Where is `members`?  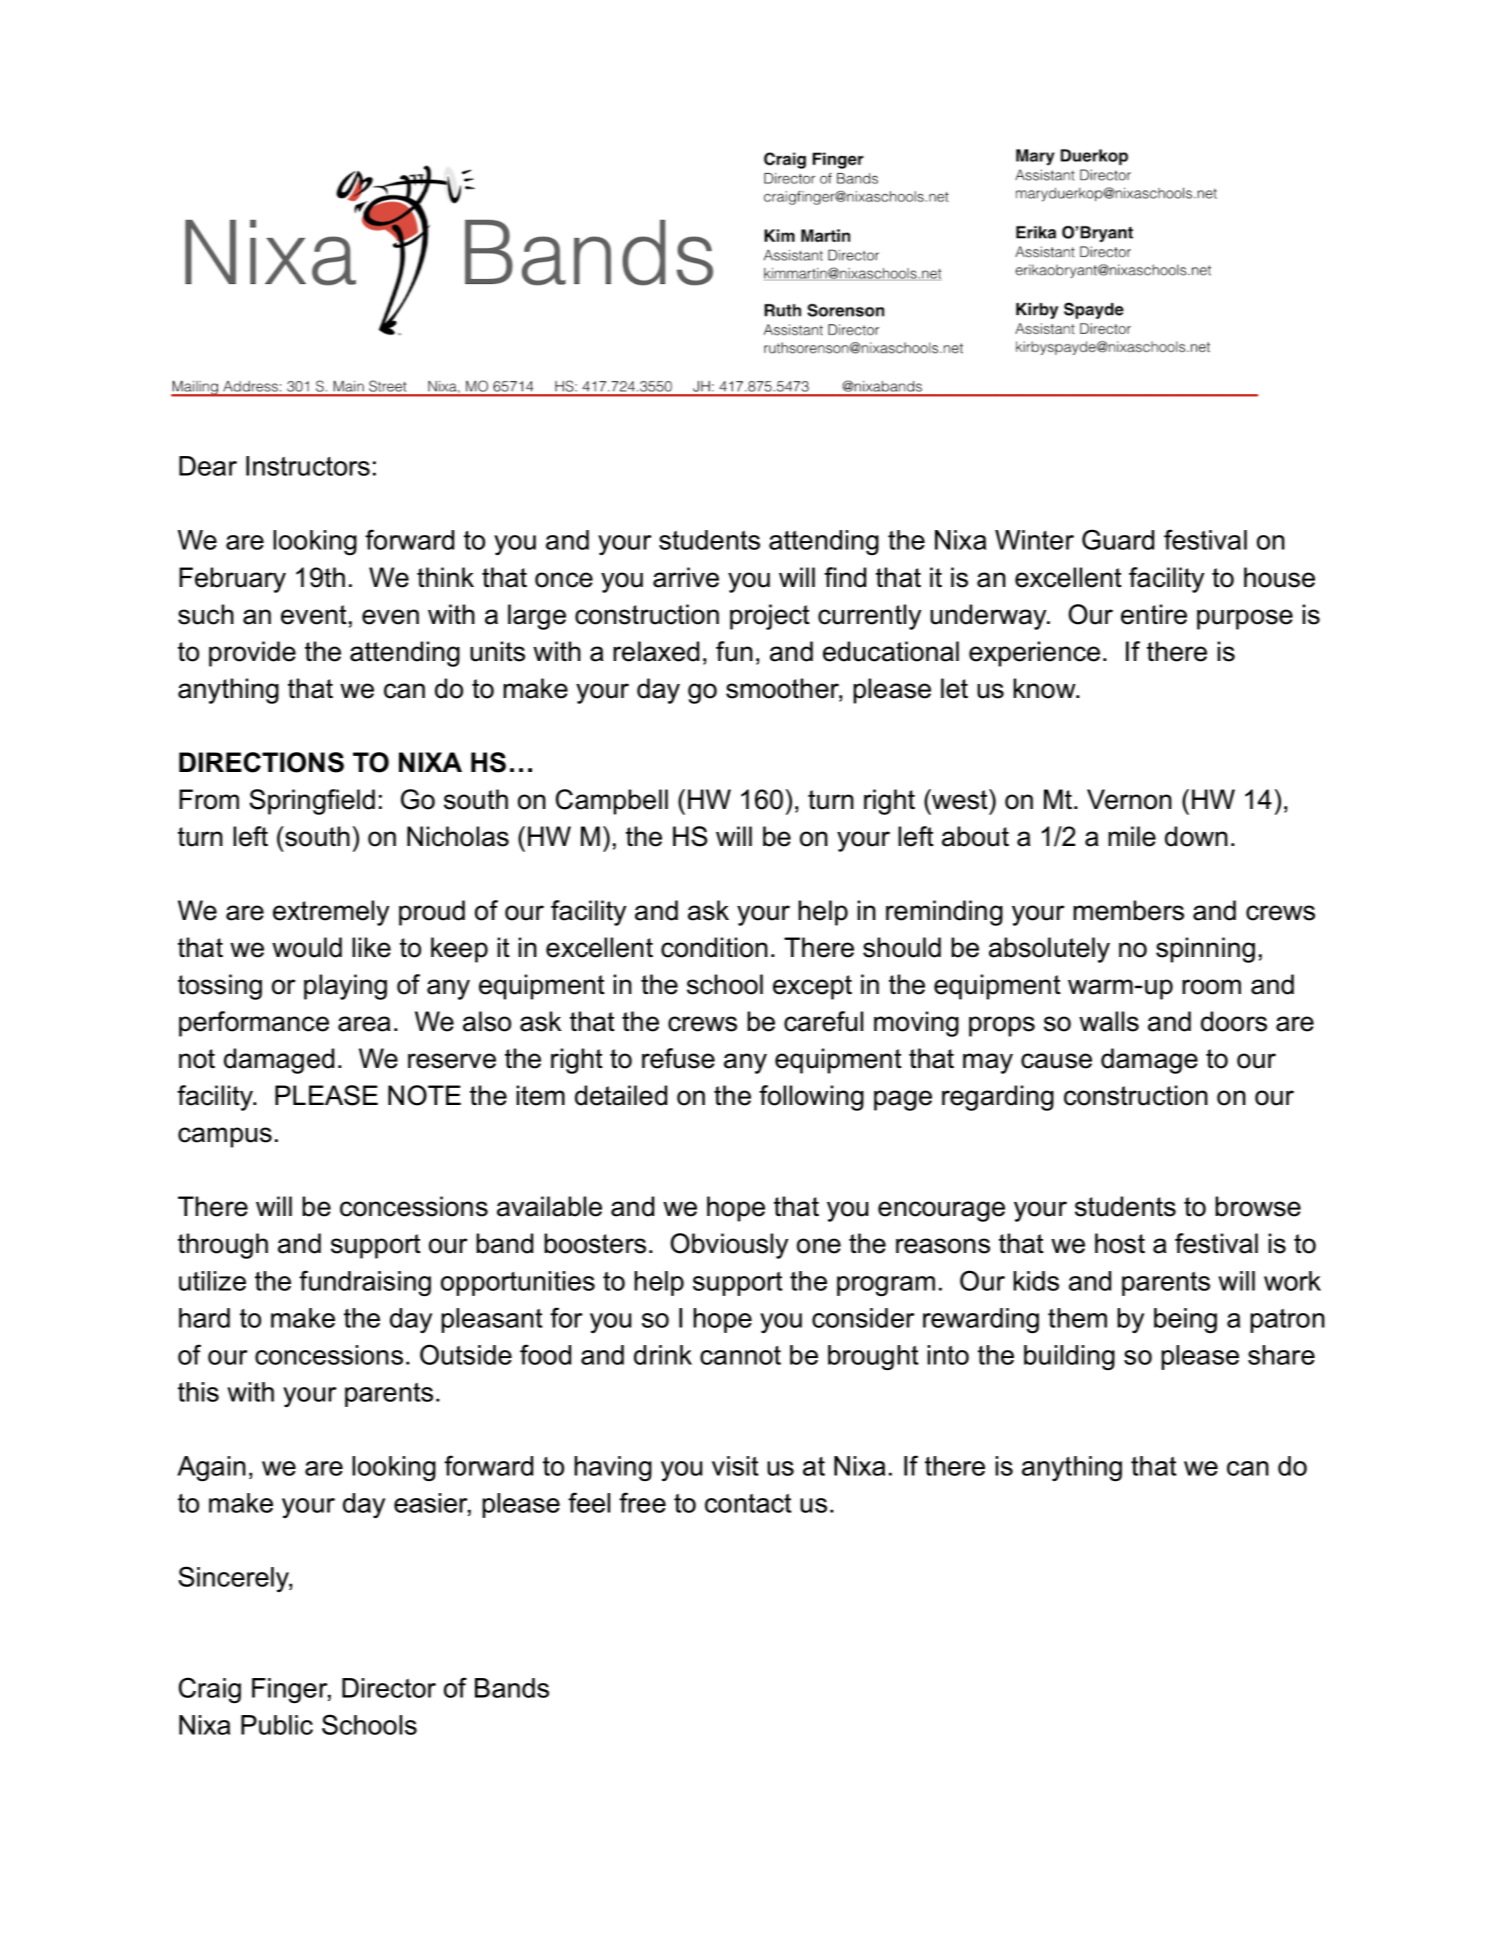
members is located at coordinates (1128, 910).
